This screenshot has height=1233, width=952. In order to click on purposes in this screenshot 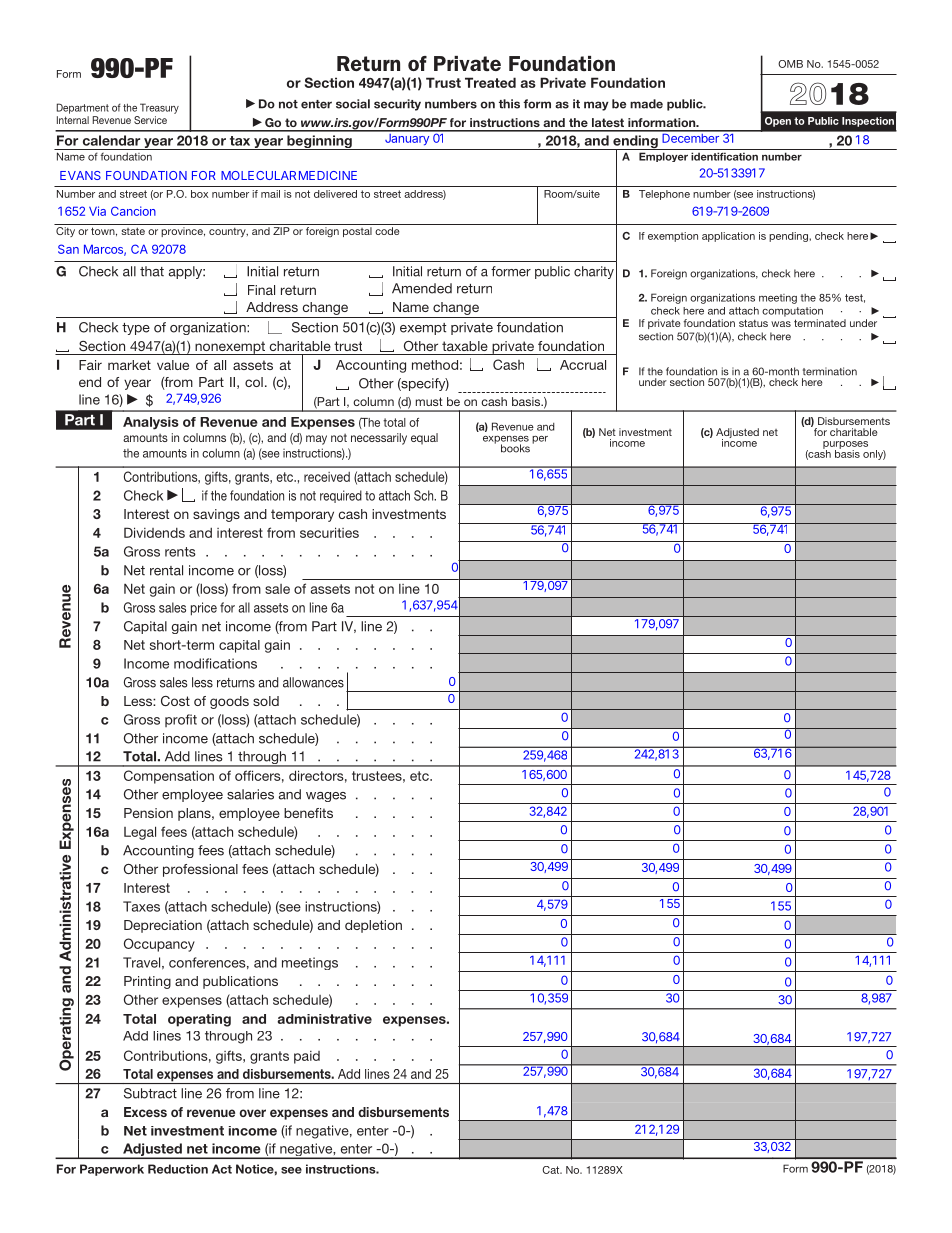, I will do `click(845, 446)`.
